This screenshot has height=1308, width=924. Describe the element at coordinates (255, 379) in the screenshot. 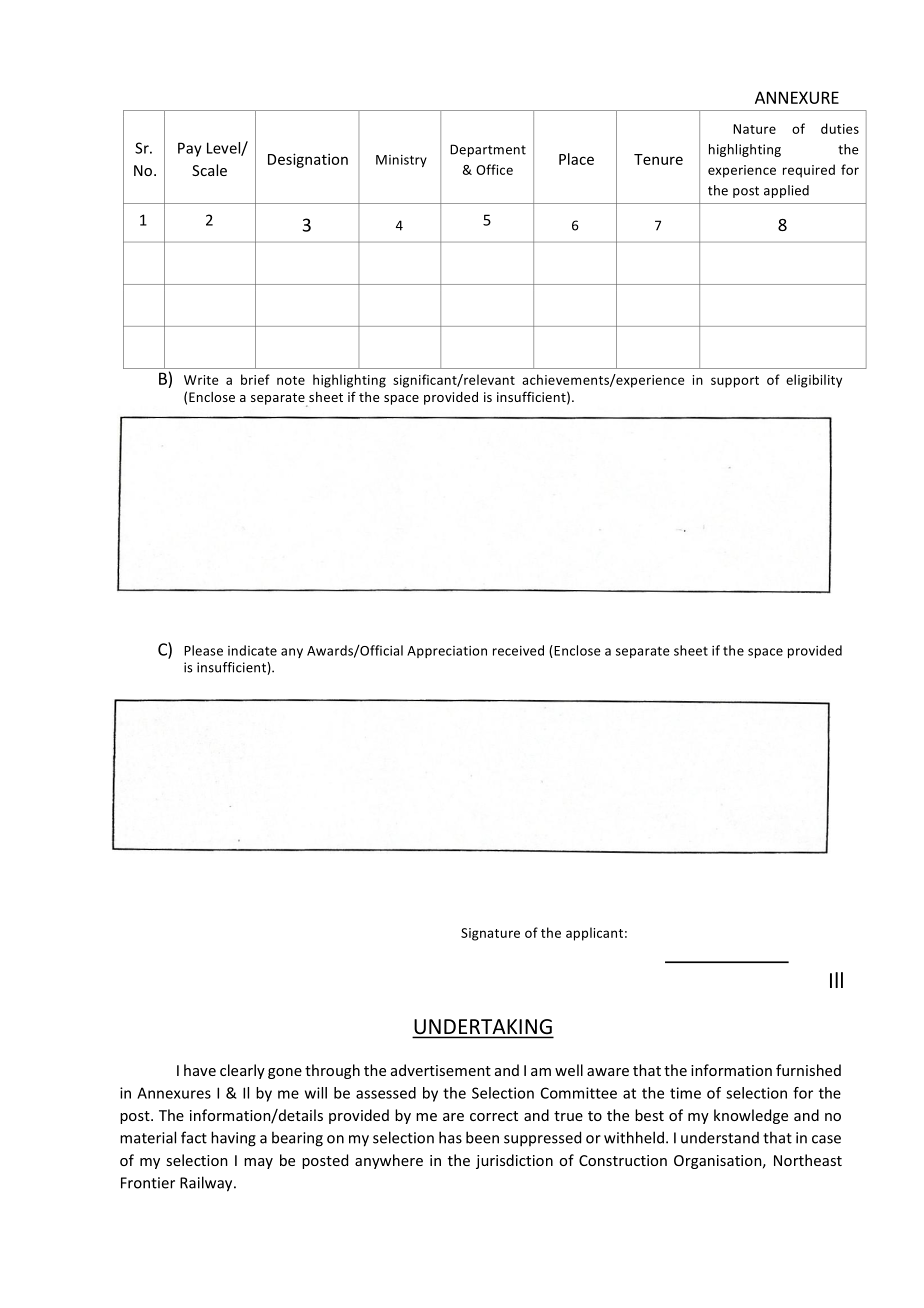

I see `brief` at that location.
